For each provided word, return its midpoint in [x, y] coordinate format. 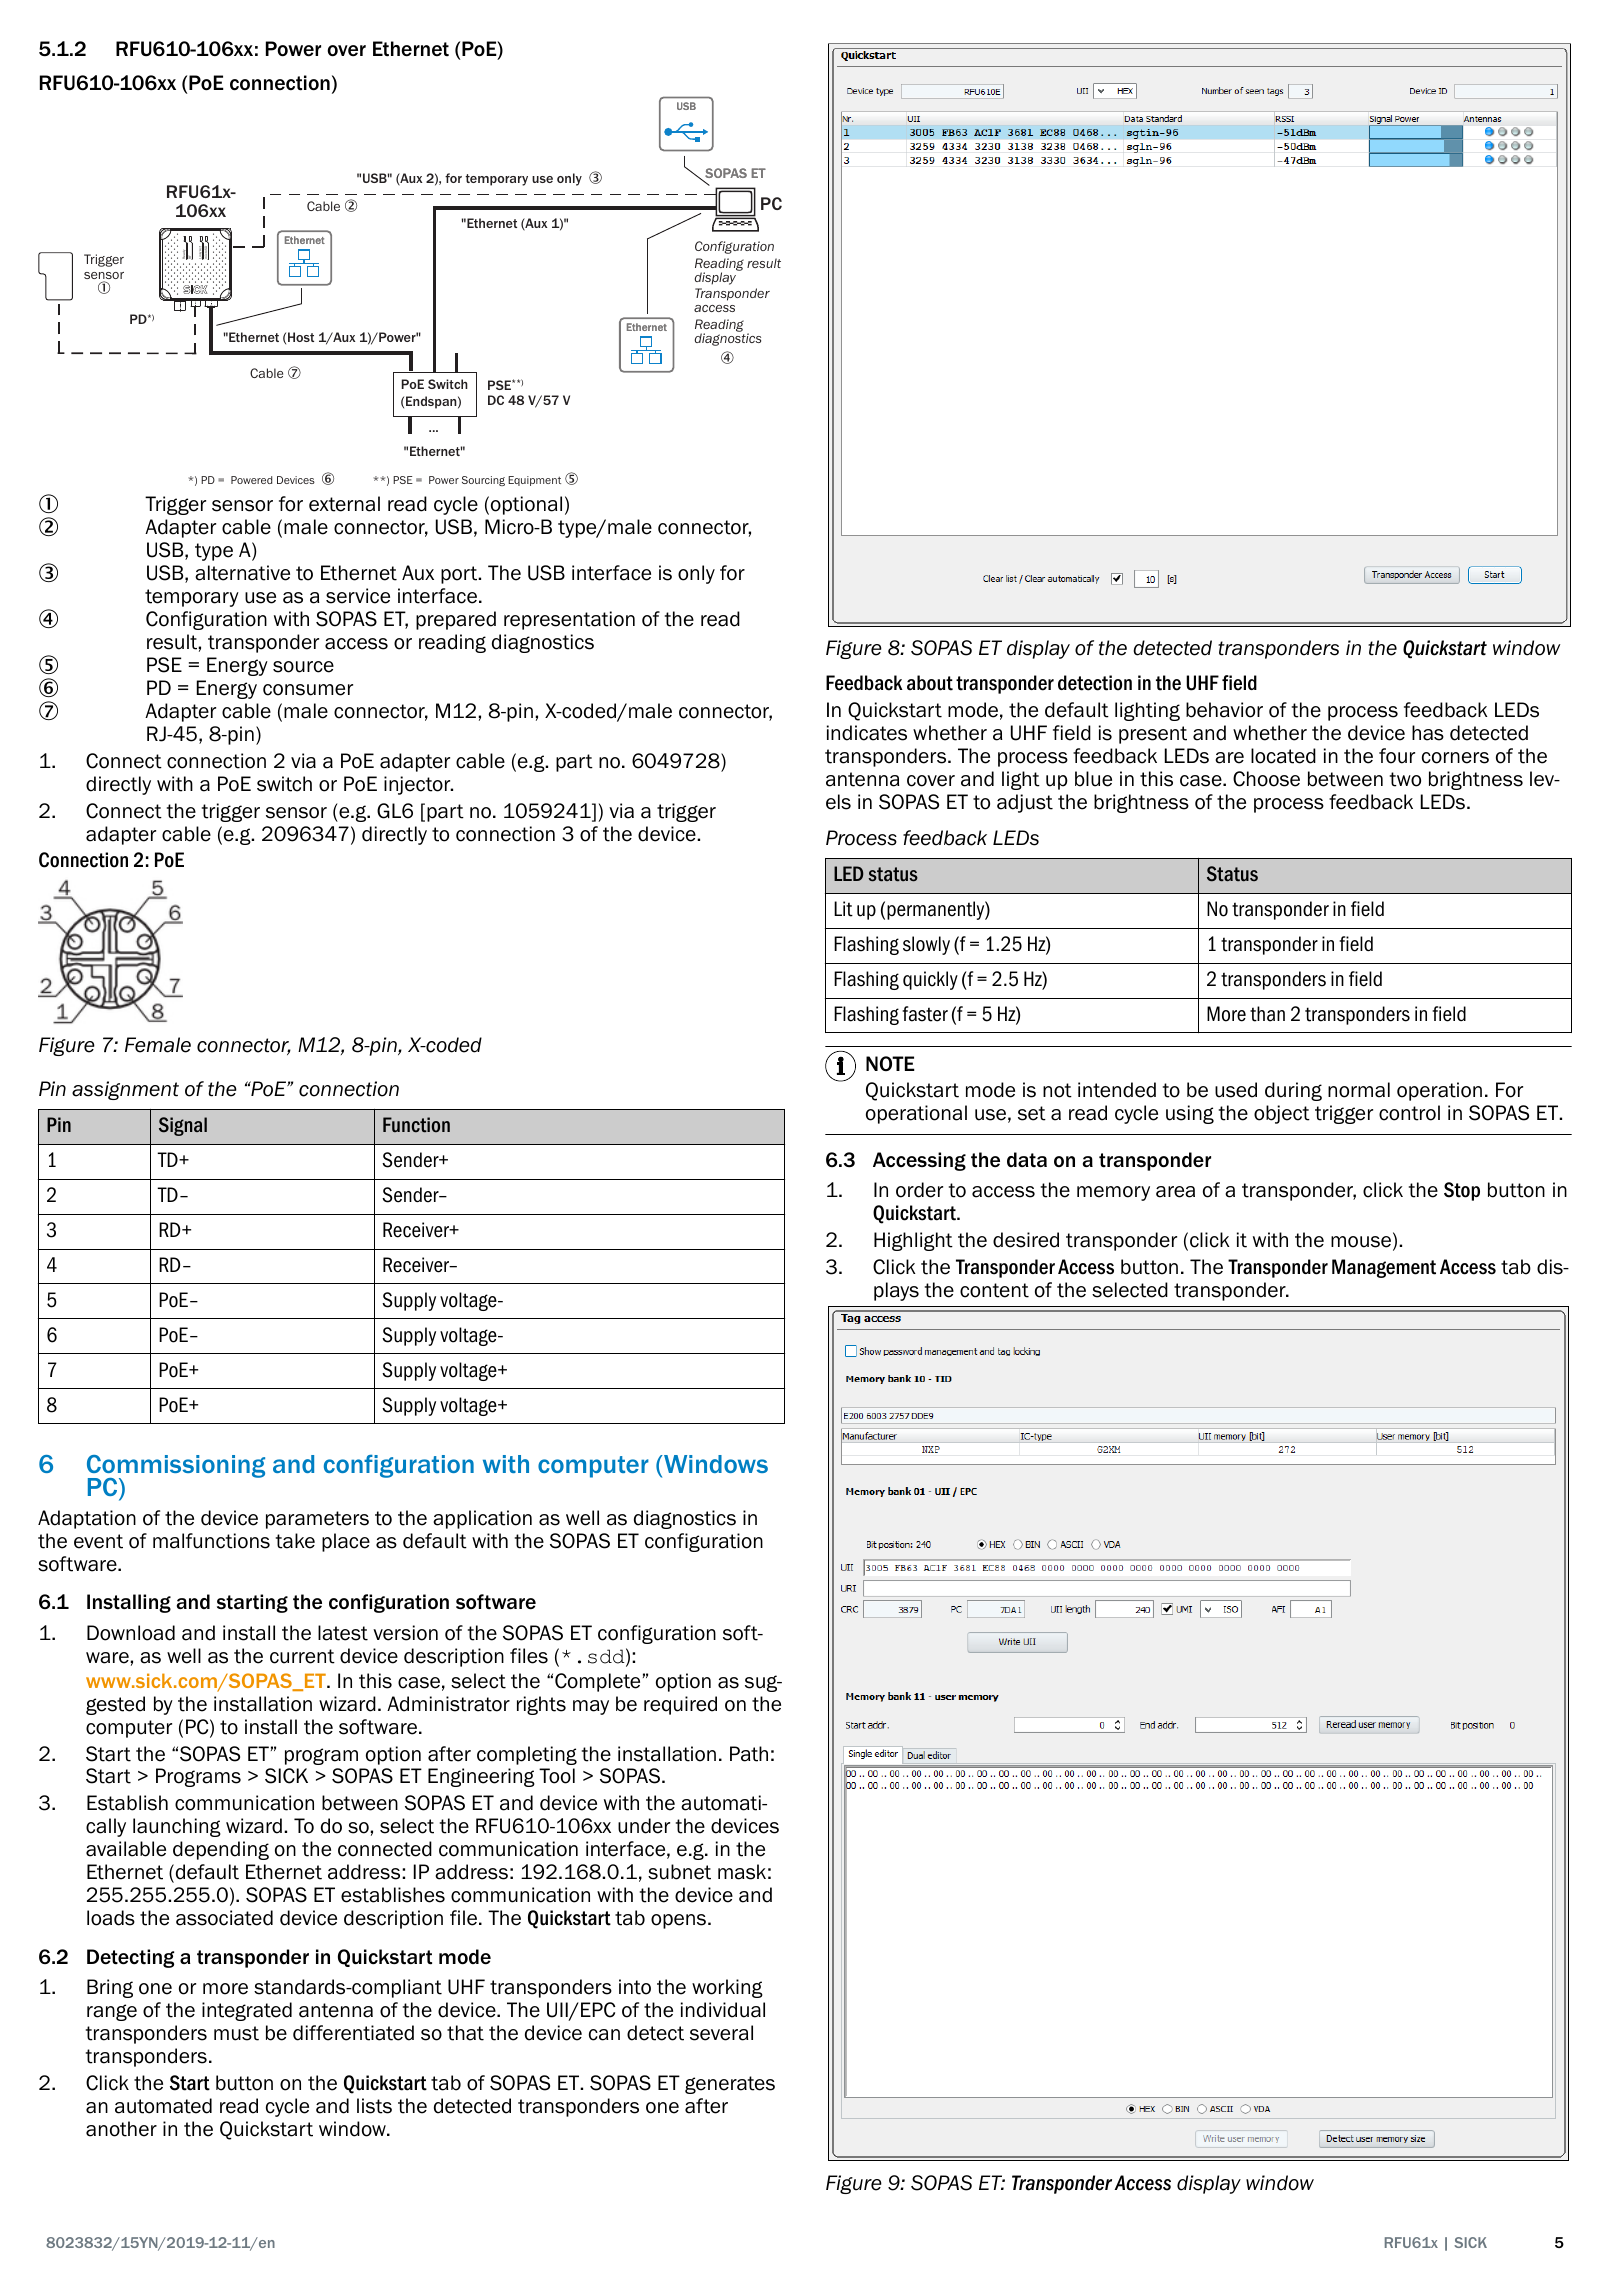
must [236, 2033]
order [919, 1190]
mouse [1362, 1242]
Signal [183, 1126]
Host [301, 337]
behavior [1224, 710]
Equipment [534, 481]
